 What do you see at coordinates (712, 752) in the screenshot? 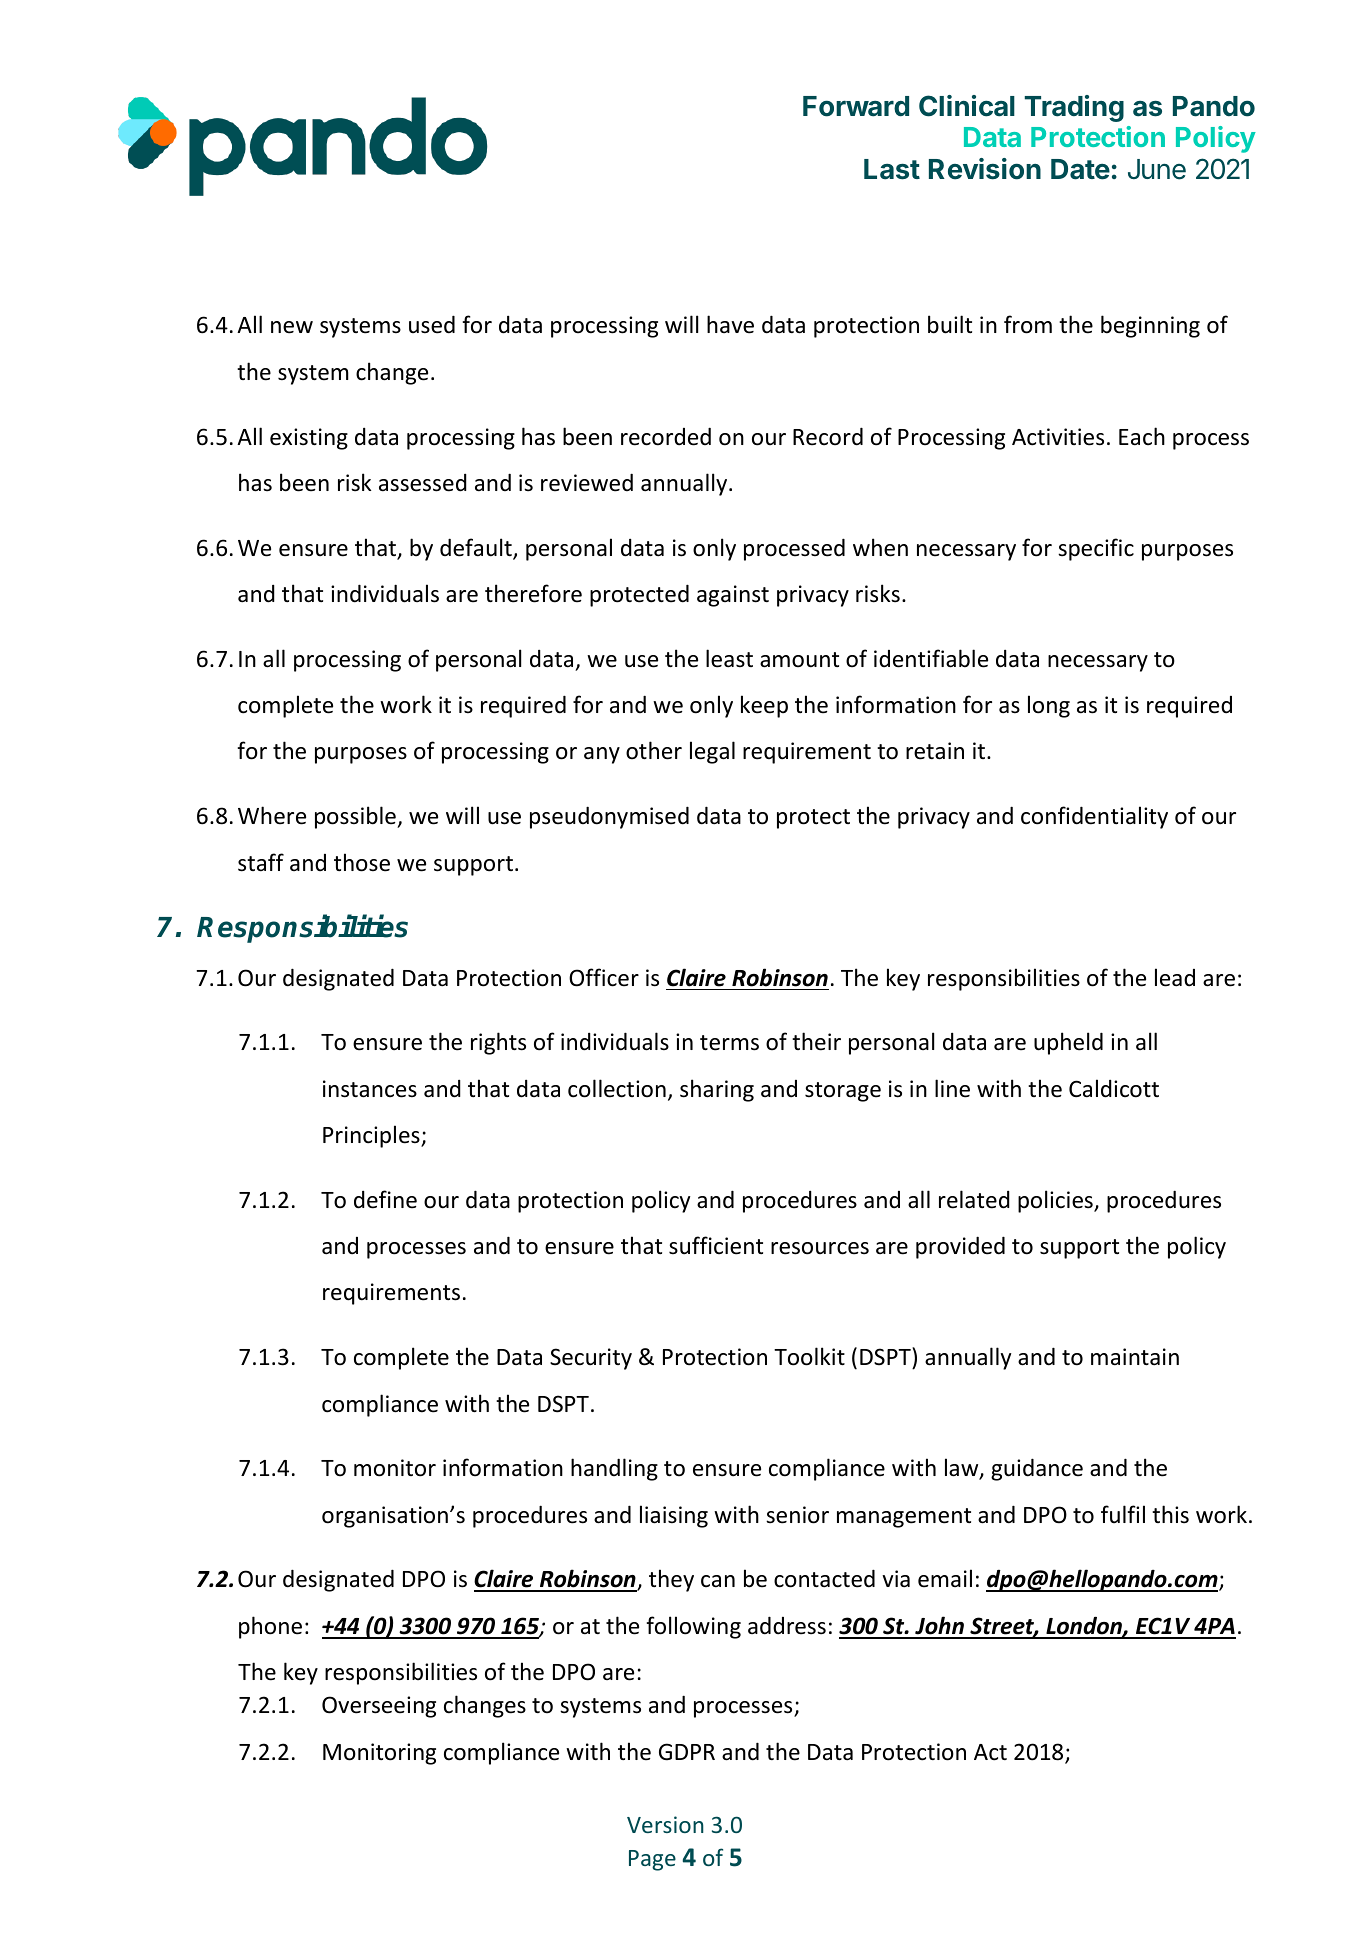
I see `legal` at bounding box center [712, 752].
